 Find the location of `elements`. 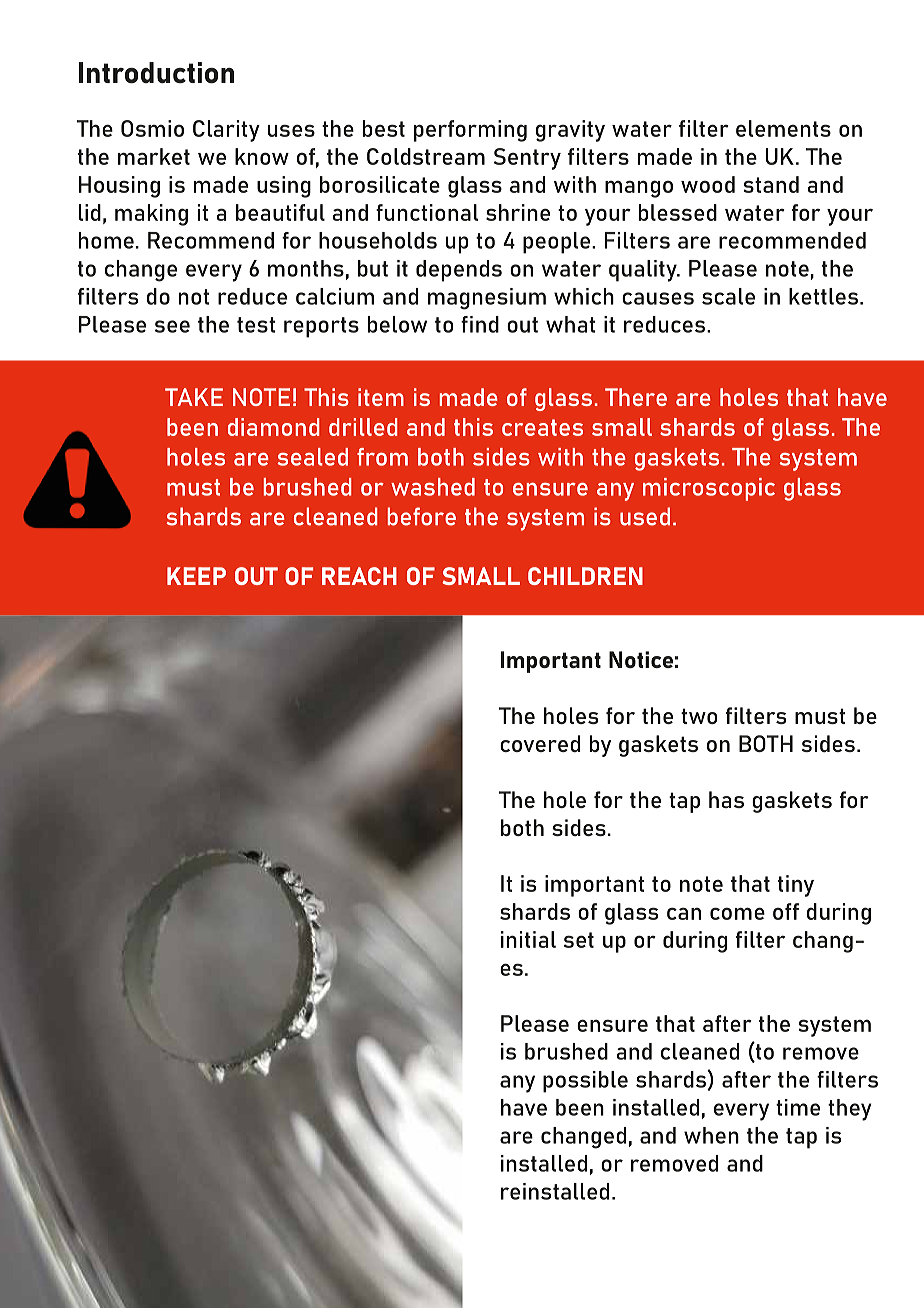

elements is located at coordinates (783, 128).
